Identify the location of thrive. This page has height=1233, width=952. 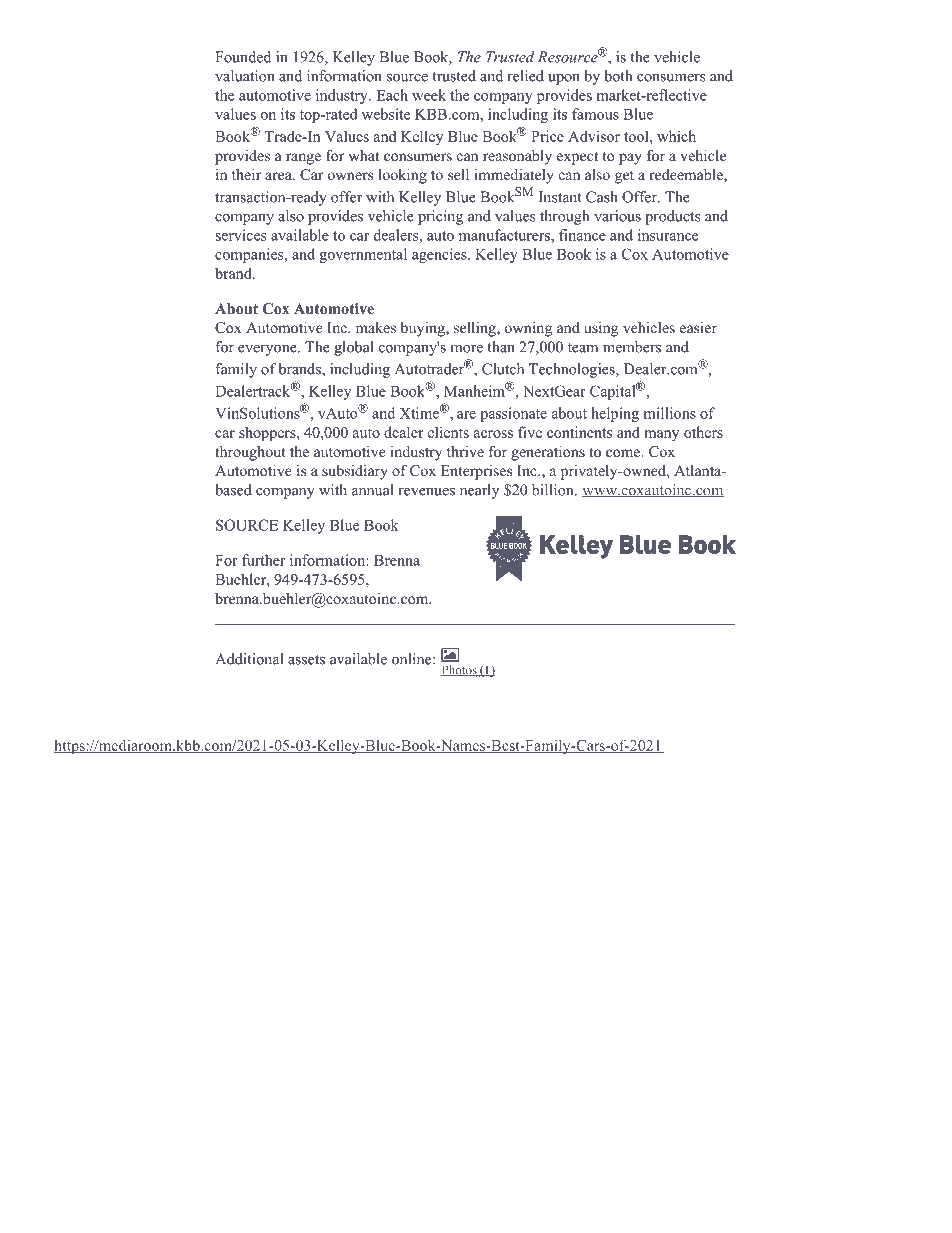
(465, 451).
